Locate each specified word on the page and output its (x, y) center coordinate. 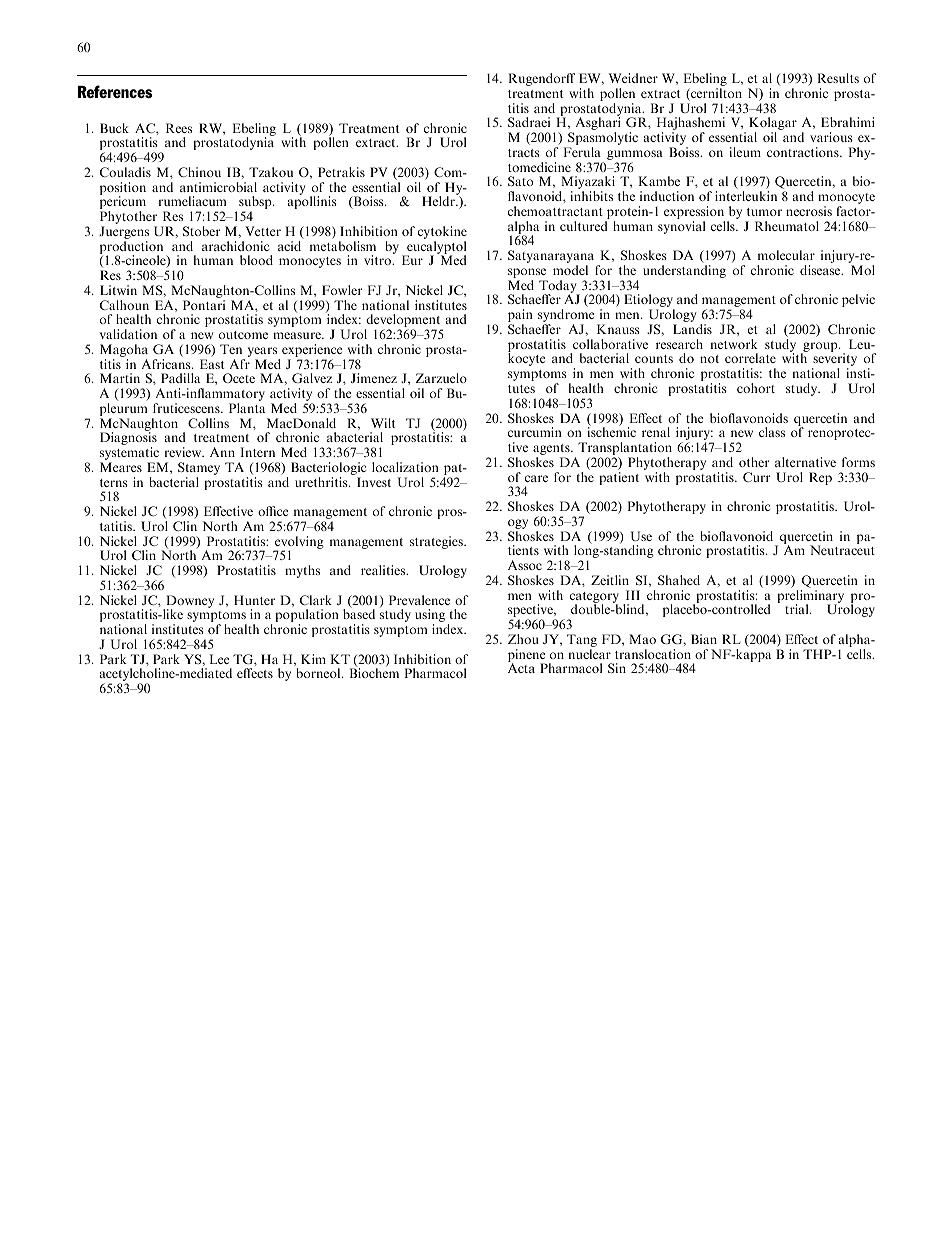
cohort (756, 388)
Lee (220, 659)
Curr (756, 477)
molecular (786, 255)
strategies (437, 542)
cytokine (442, 234)
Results (838, 78)
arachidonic (235, 246)
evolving (299, 543)
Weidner (633, 78)
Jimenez (374, 378)
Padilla (180, 378)
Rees (179, 128)
